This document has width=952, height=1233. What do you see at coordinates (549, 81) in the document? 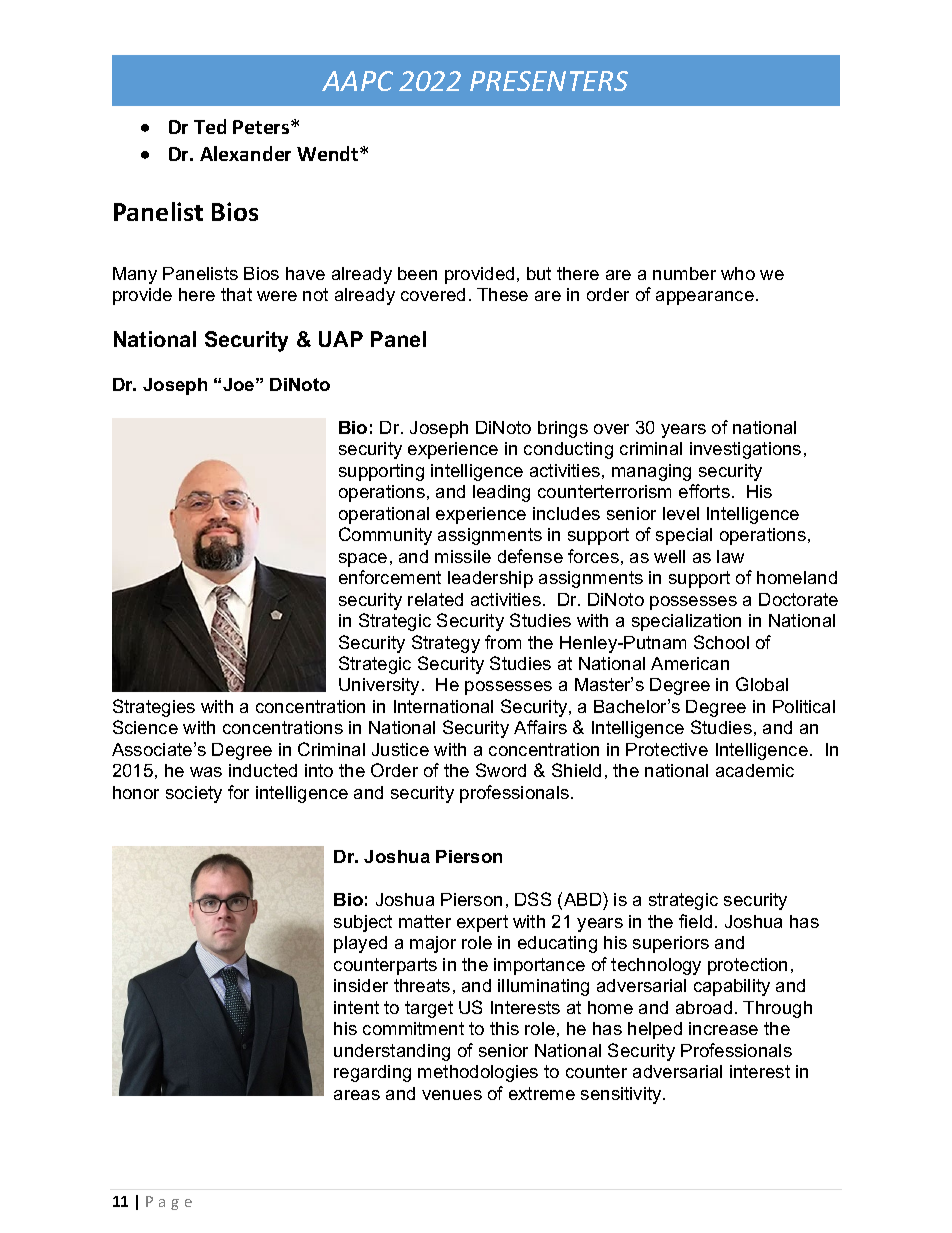
I see `PRESENTERS` at bounding box center [549, 81].
